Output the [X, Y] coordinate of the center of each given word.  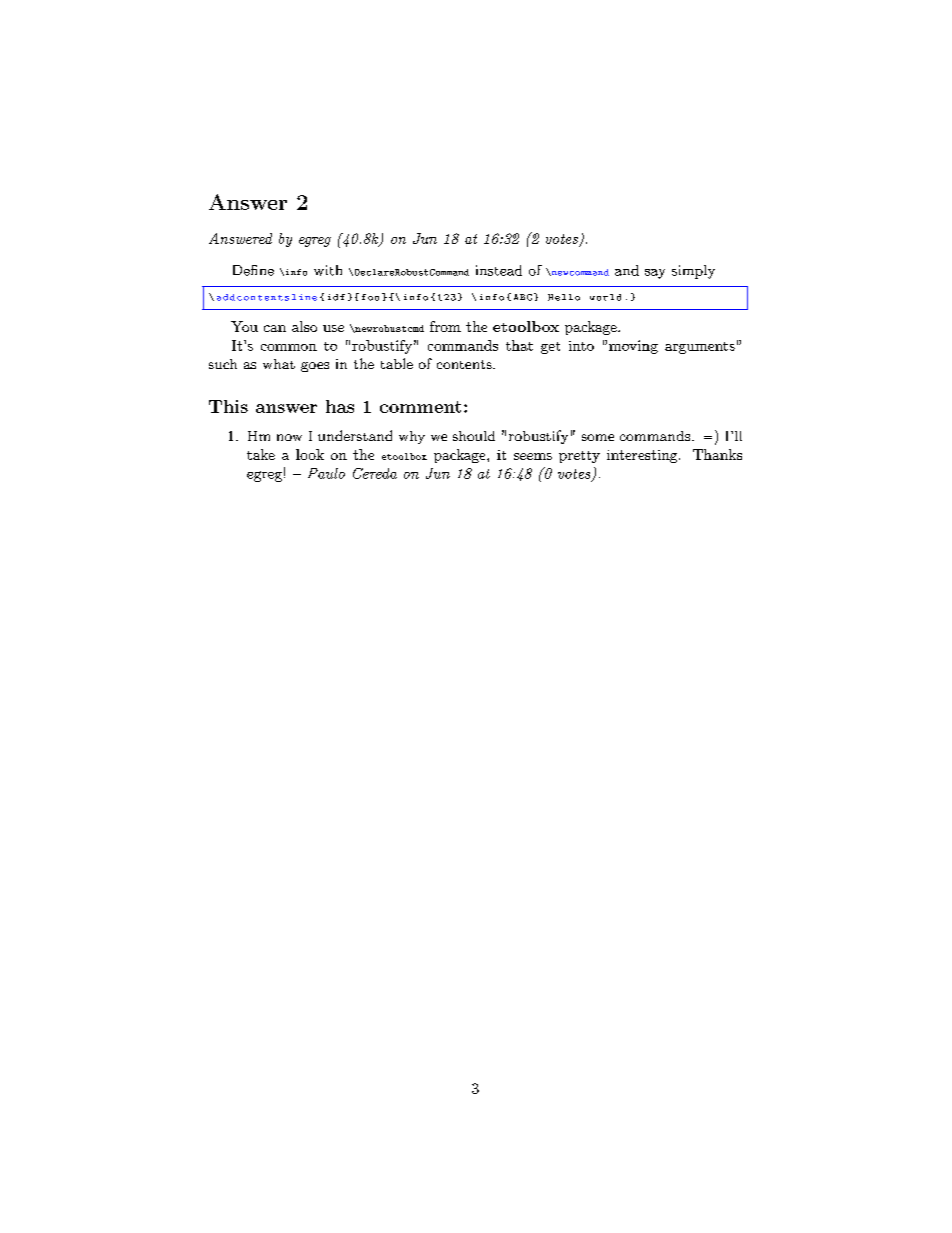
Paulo [326, 473]
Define [253, 270]
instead [499, 270]
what [279, 364]
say [655, 274]
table [397, 363]
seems [533, 456]
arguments [700, 348]
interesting [643, 456]
